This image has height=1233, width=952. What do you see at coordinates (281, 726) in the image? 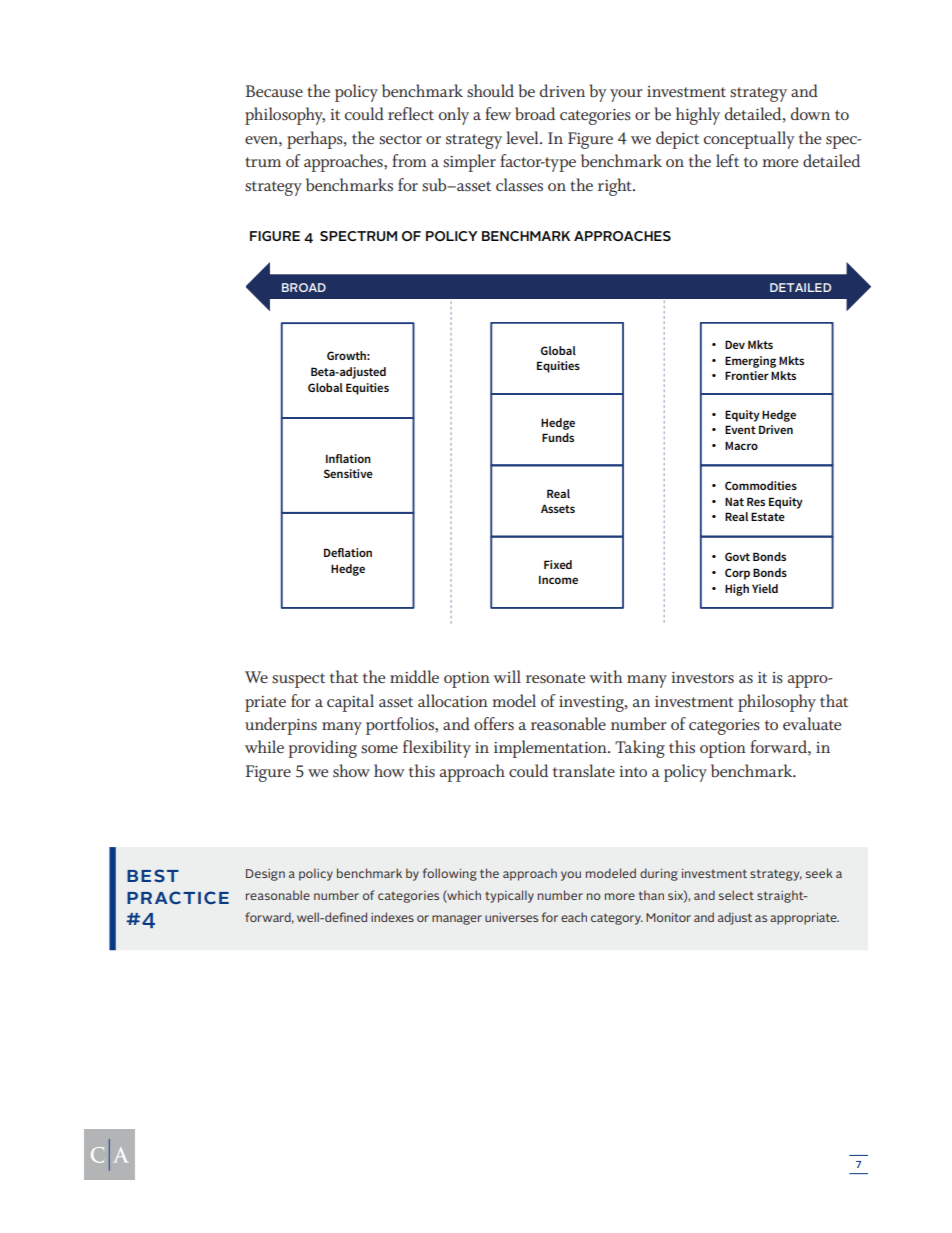
I see `underpins` at bounding box center [281, 726].
